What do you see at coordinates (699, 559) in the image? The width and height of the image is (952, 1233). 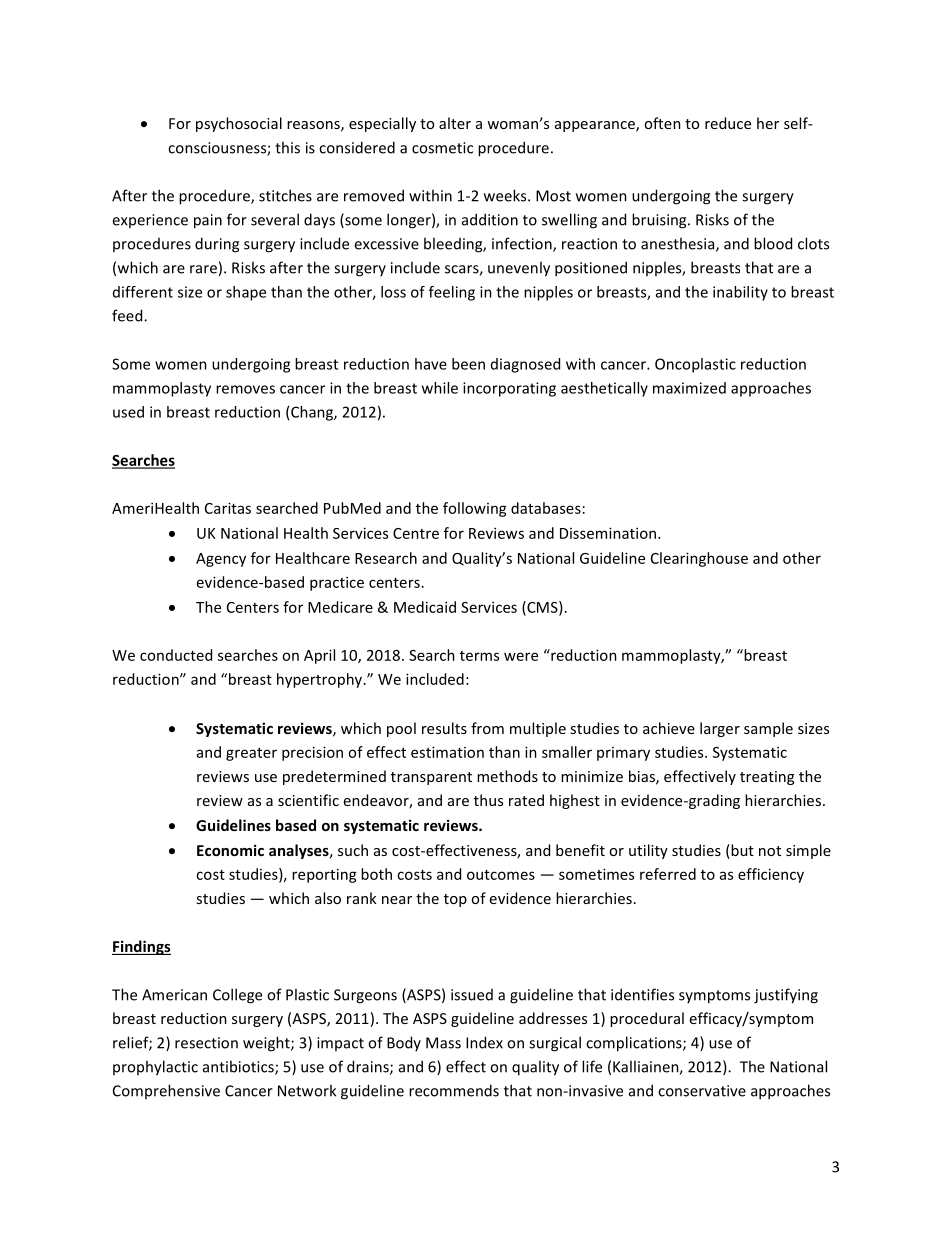 I see `Clearinghouse` at bounding box center [699, 559].
